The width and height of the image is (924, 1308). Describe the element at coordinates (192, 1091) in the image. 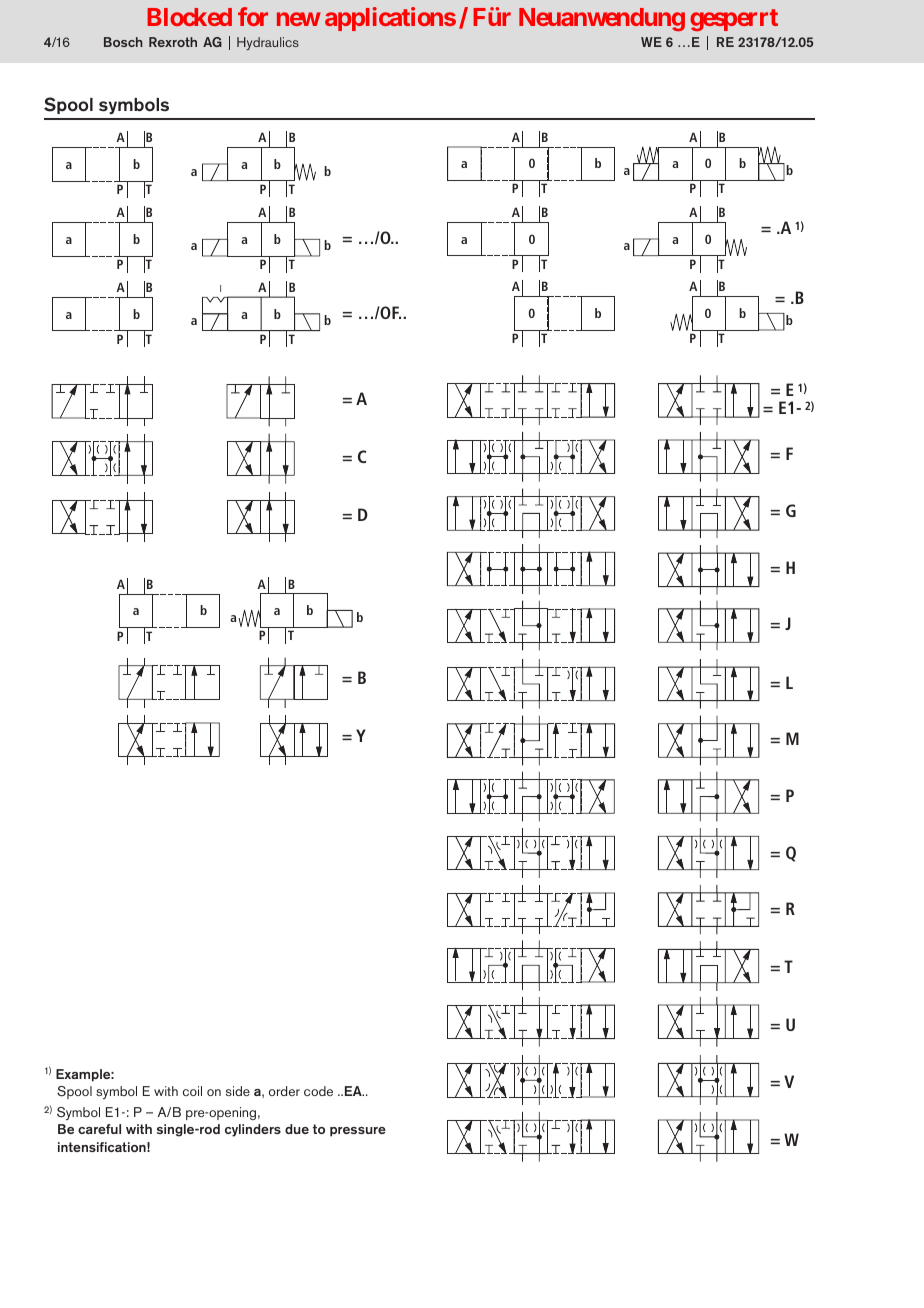

I see `coil` at that location.
